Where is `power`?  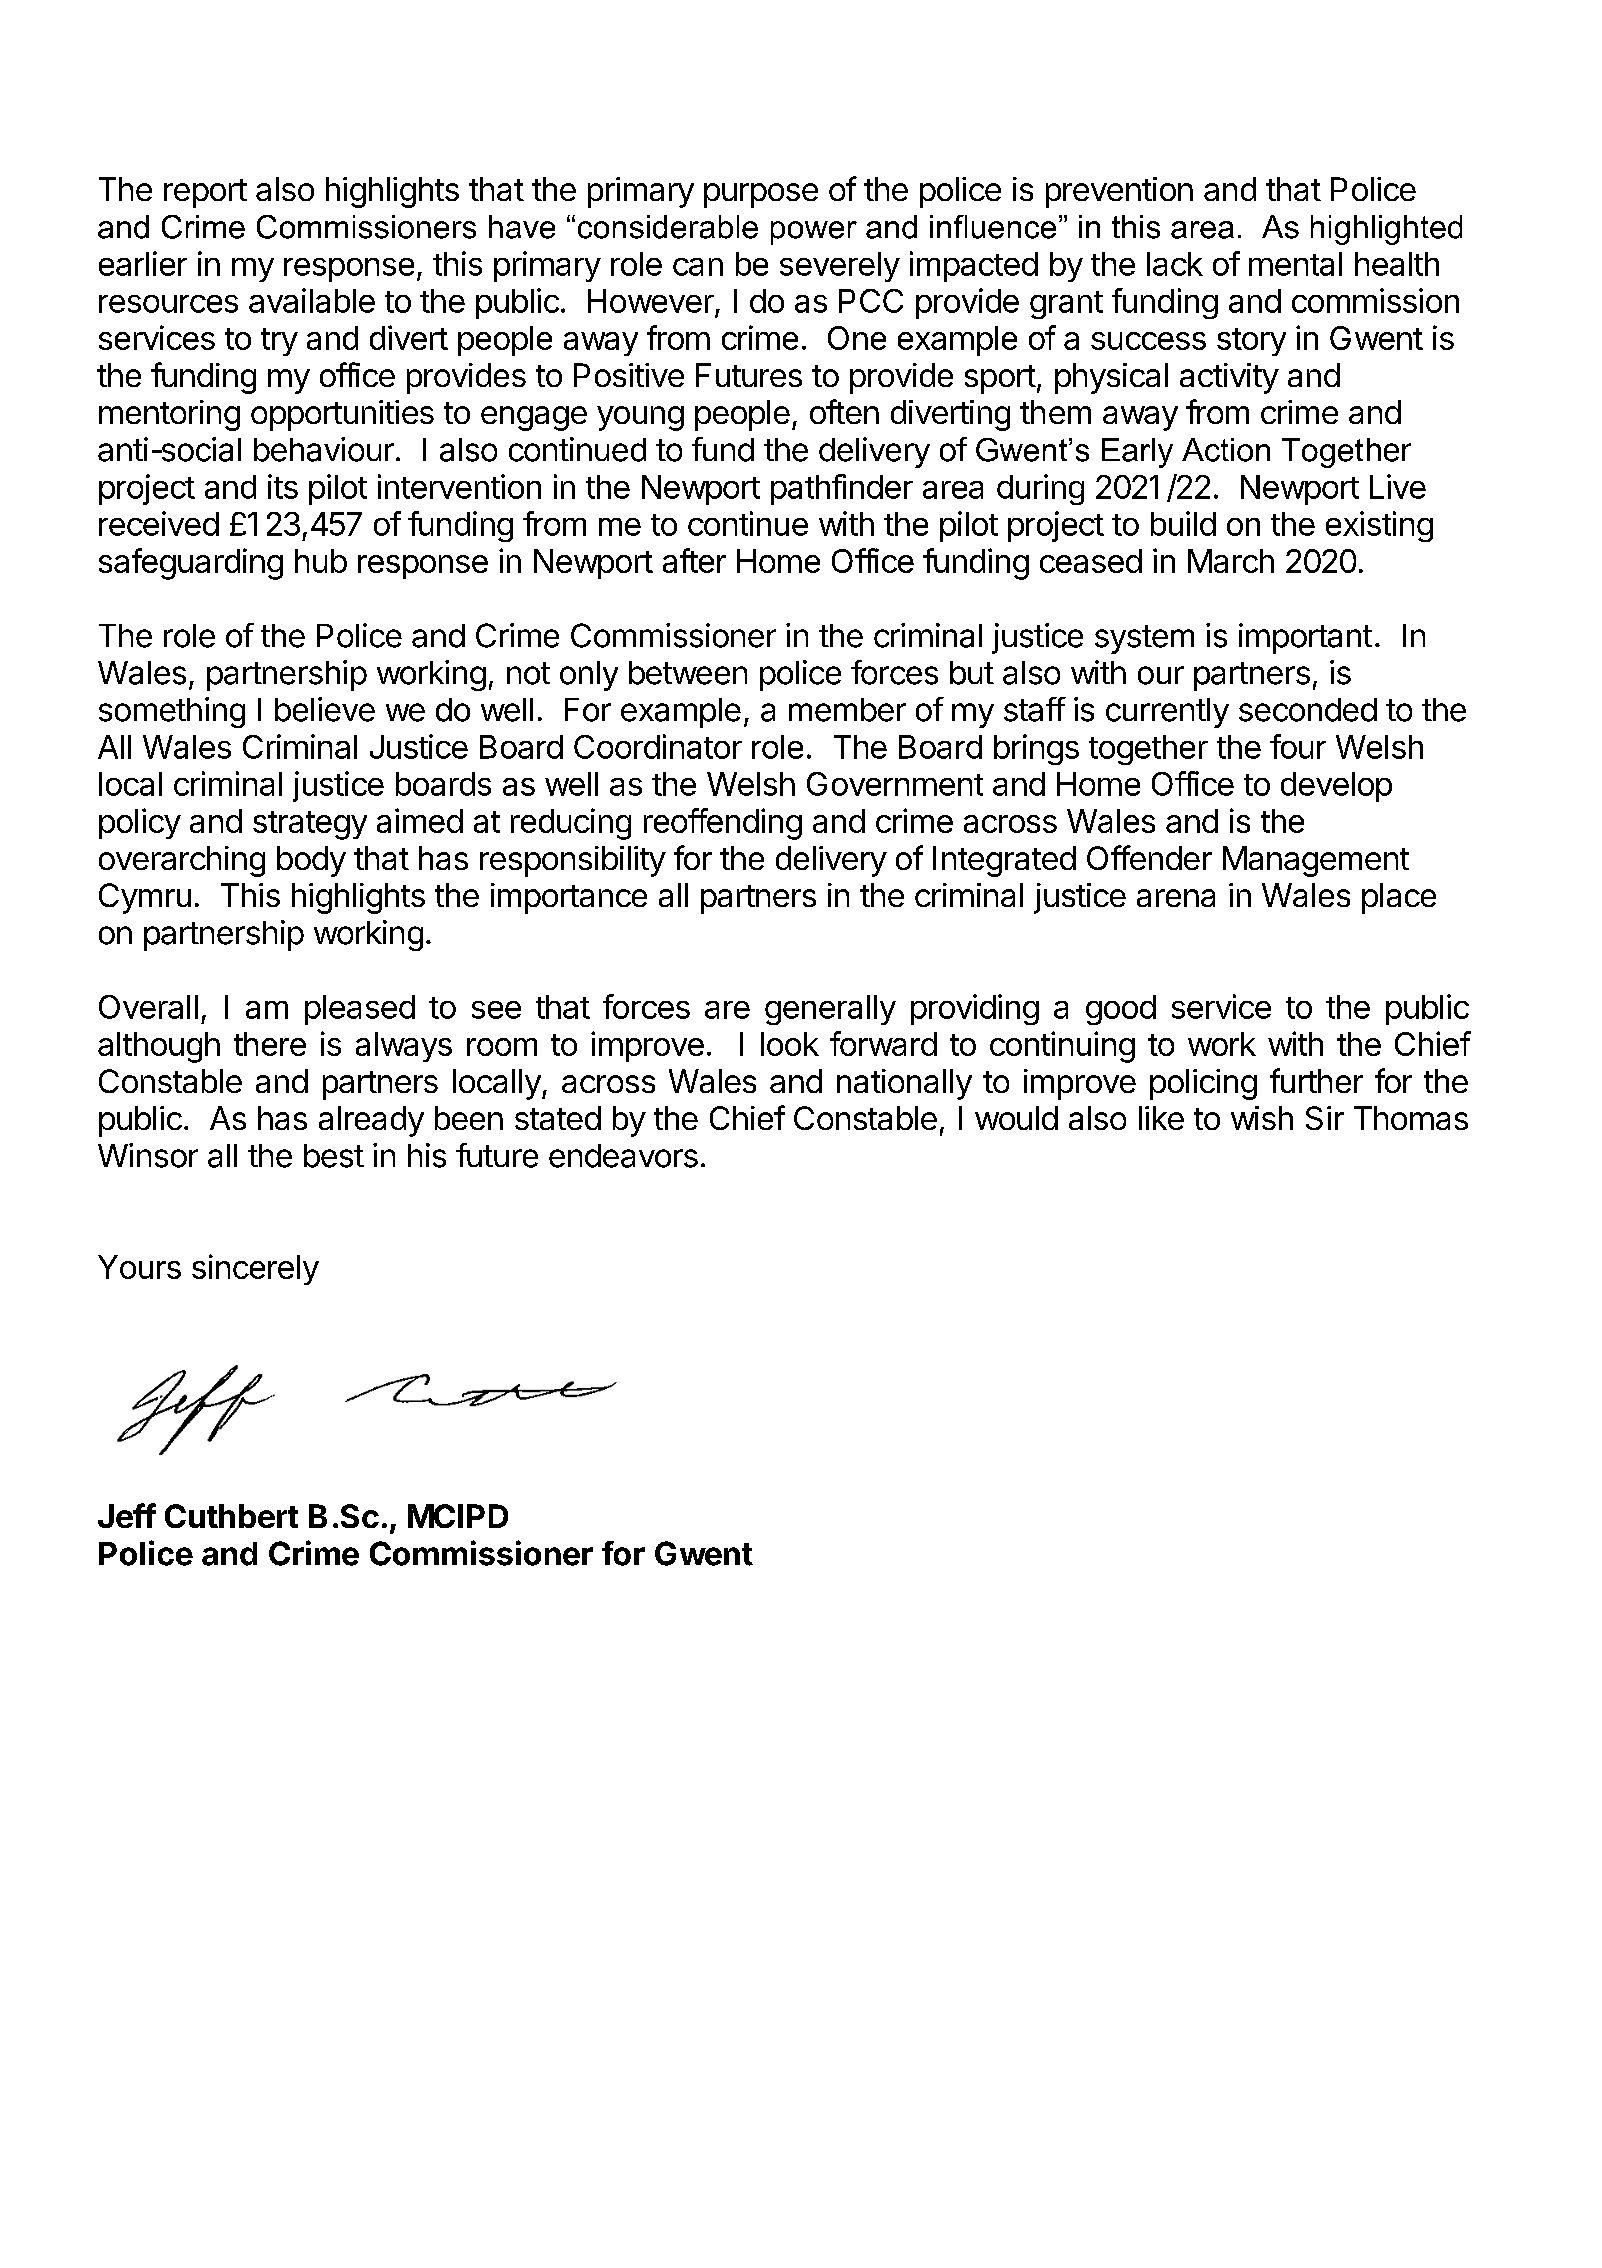 power is located at coordinates (814, 233).
